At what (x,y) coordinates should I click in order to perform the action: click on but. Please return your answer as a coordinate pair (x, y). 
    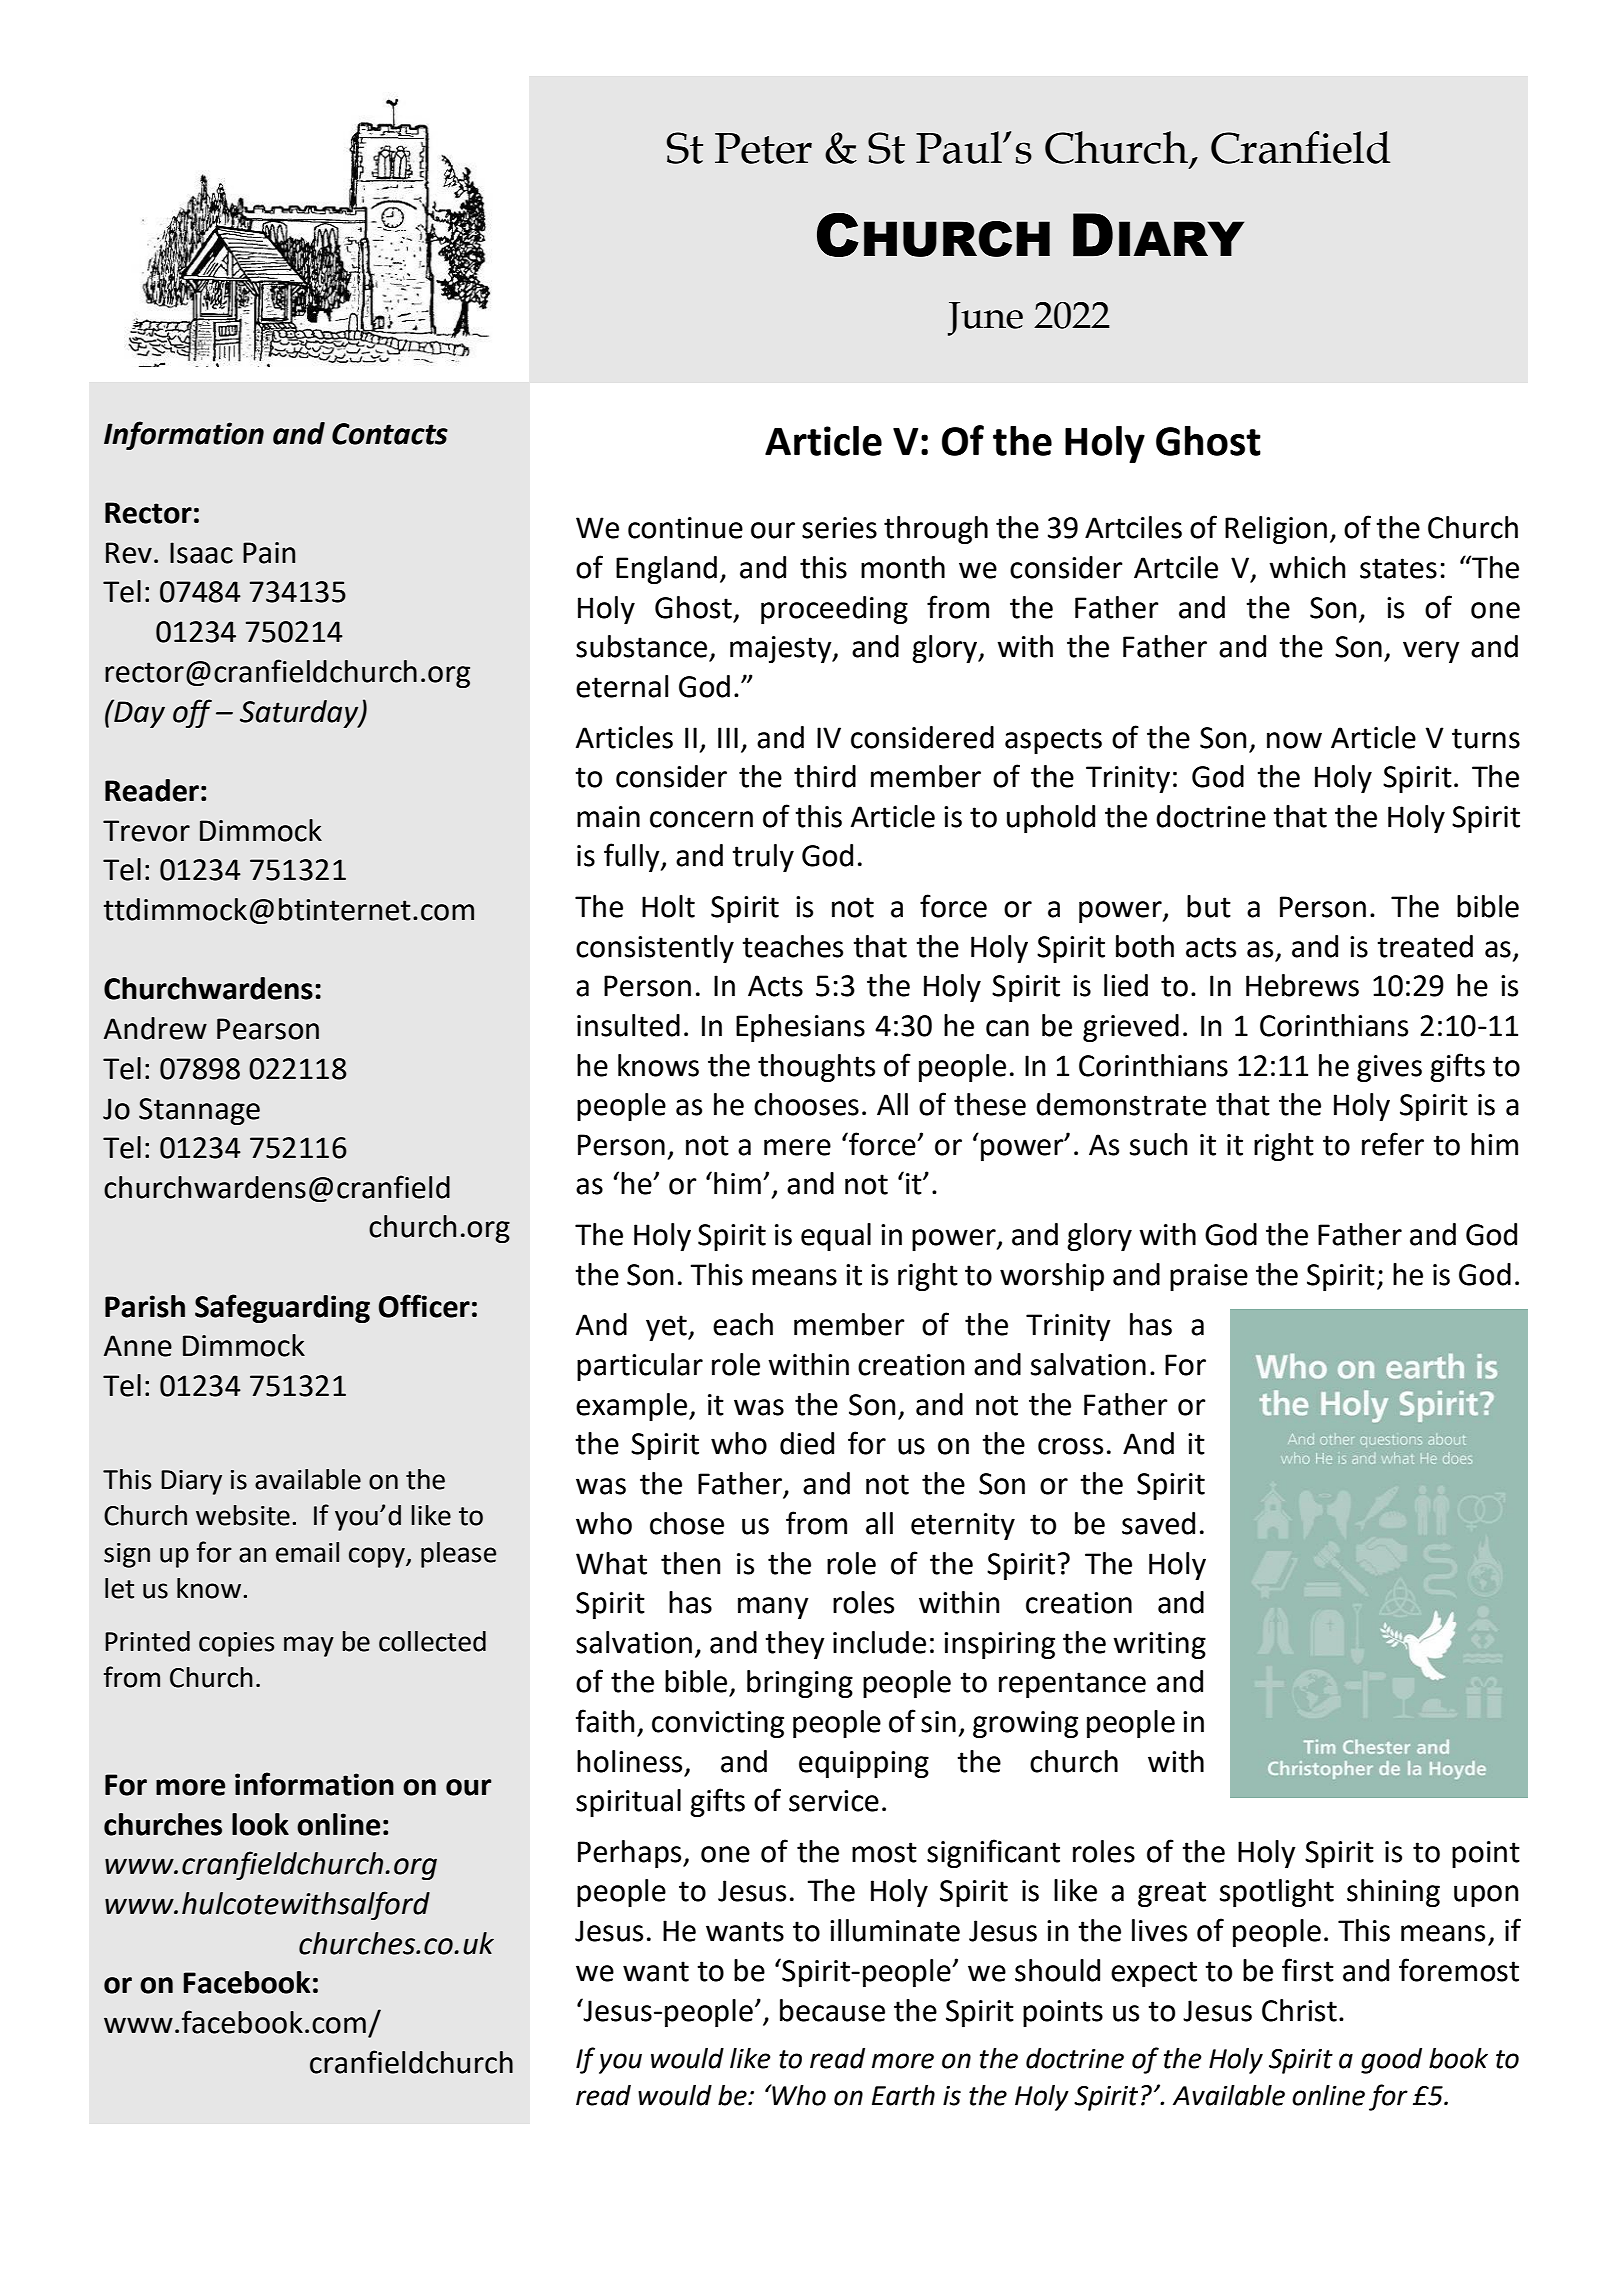
    Looking at the image, I should click on (1209, 906).
